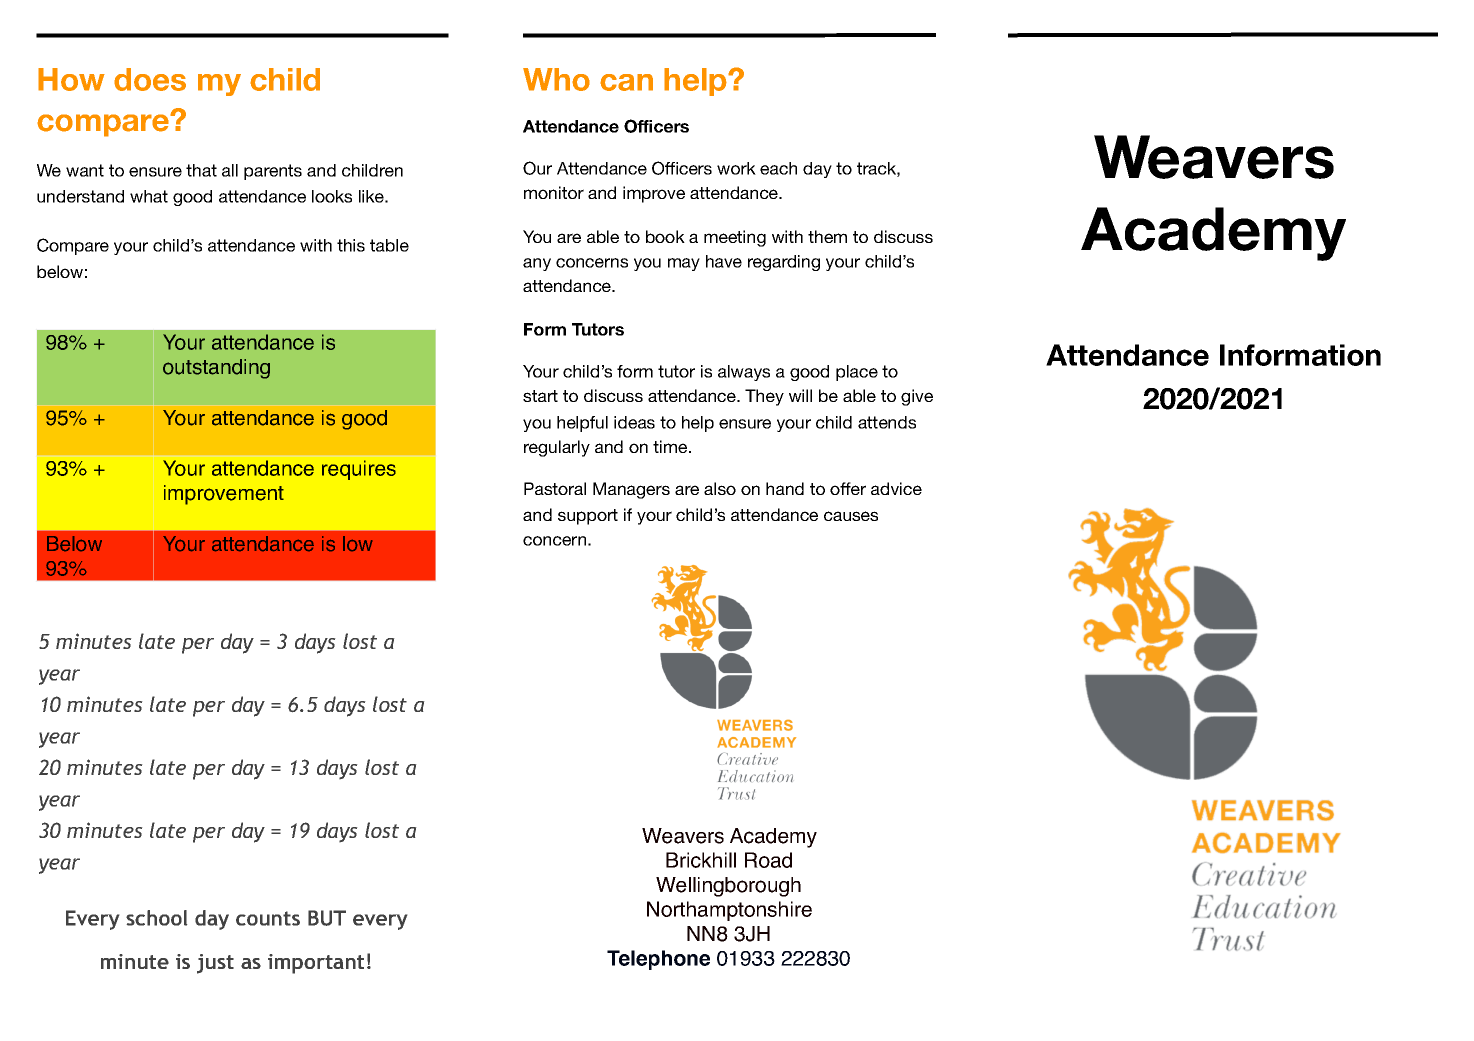 This screenshot has width=1474, height=1041. I want to click on does, so click(150, 79).
